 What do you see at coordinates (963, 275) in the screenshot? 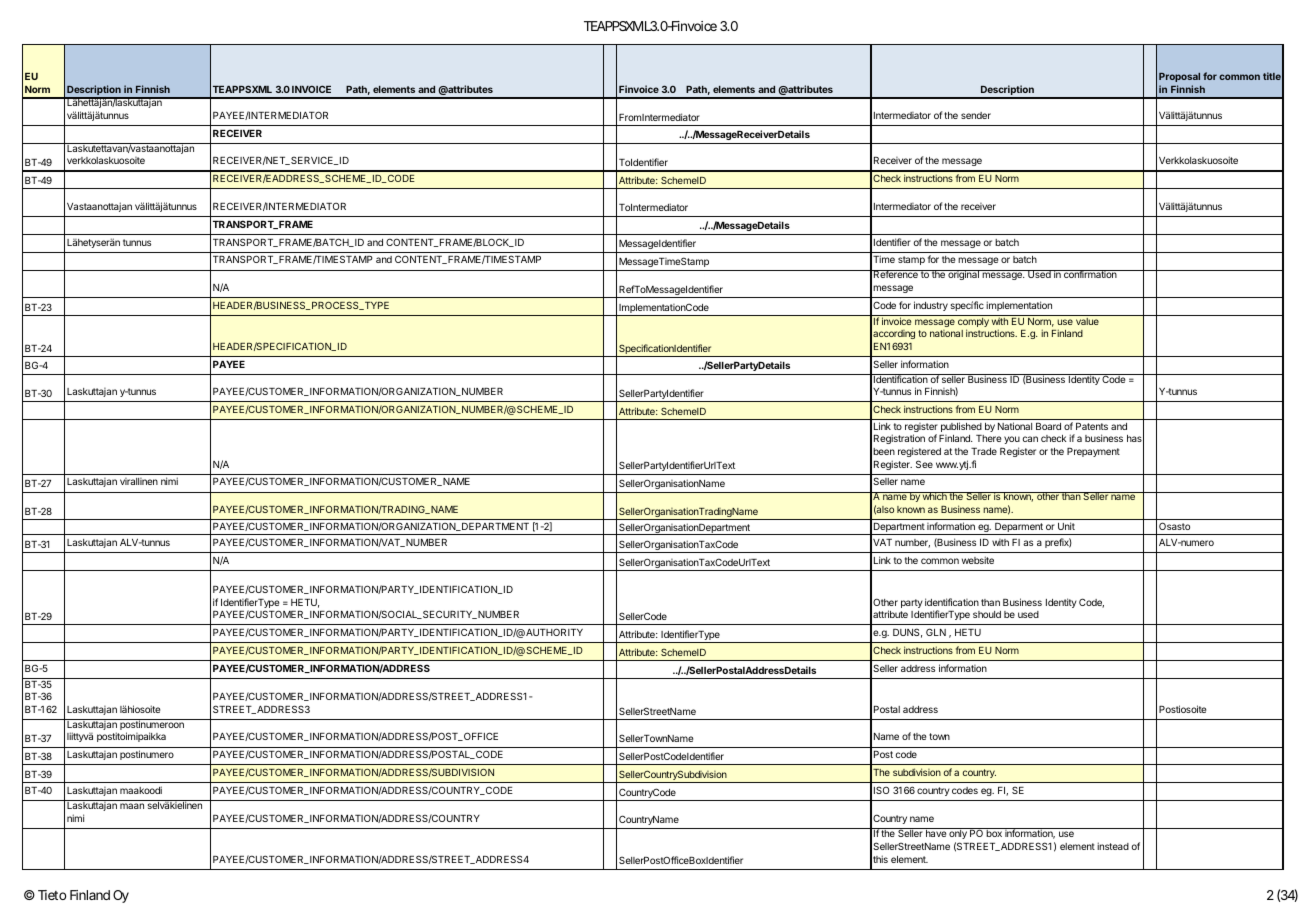
I see `original` at bounding box center [963, 275].
